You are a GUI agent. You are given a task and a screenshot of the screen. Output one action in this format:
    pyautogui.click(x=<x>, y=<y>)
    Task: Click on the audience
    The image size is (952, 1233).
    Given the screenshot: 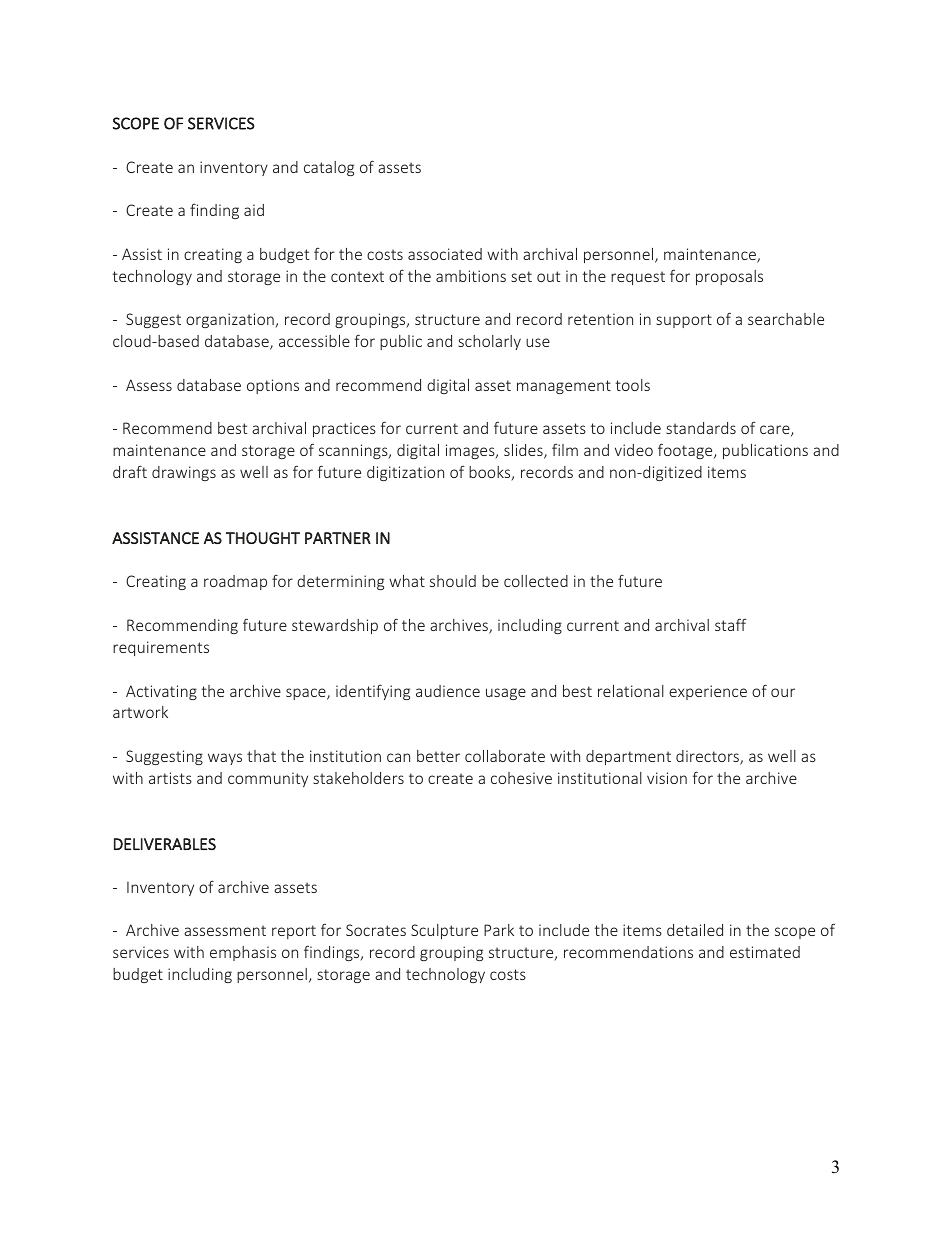 What is the action you would take?
    pyautogui.click(x=448, y=691)
